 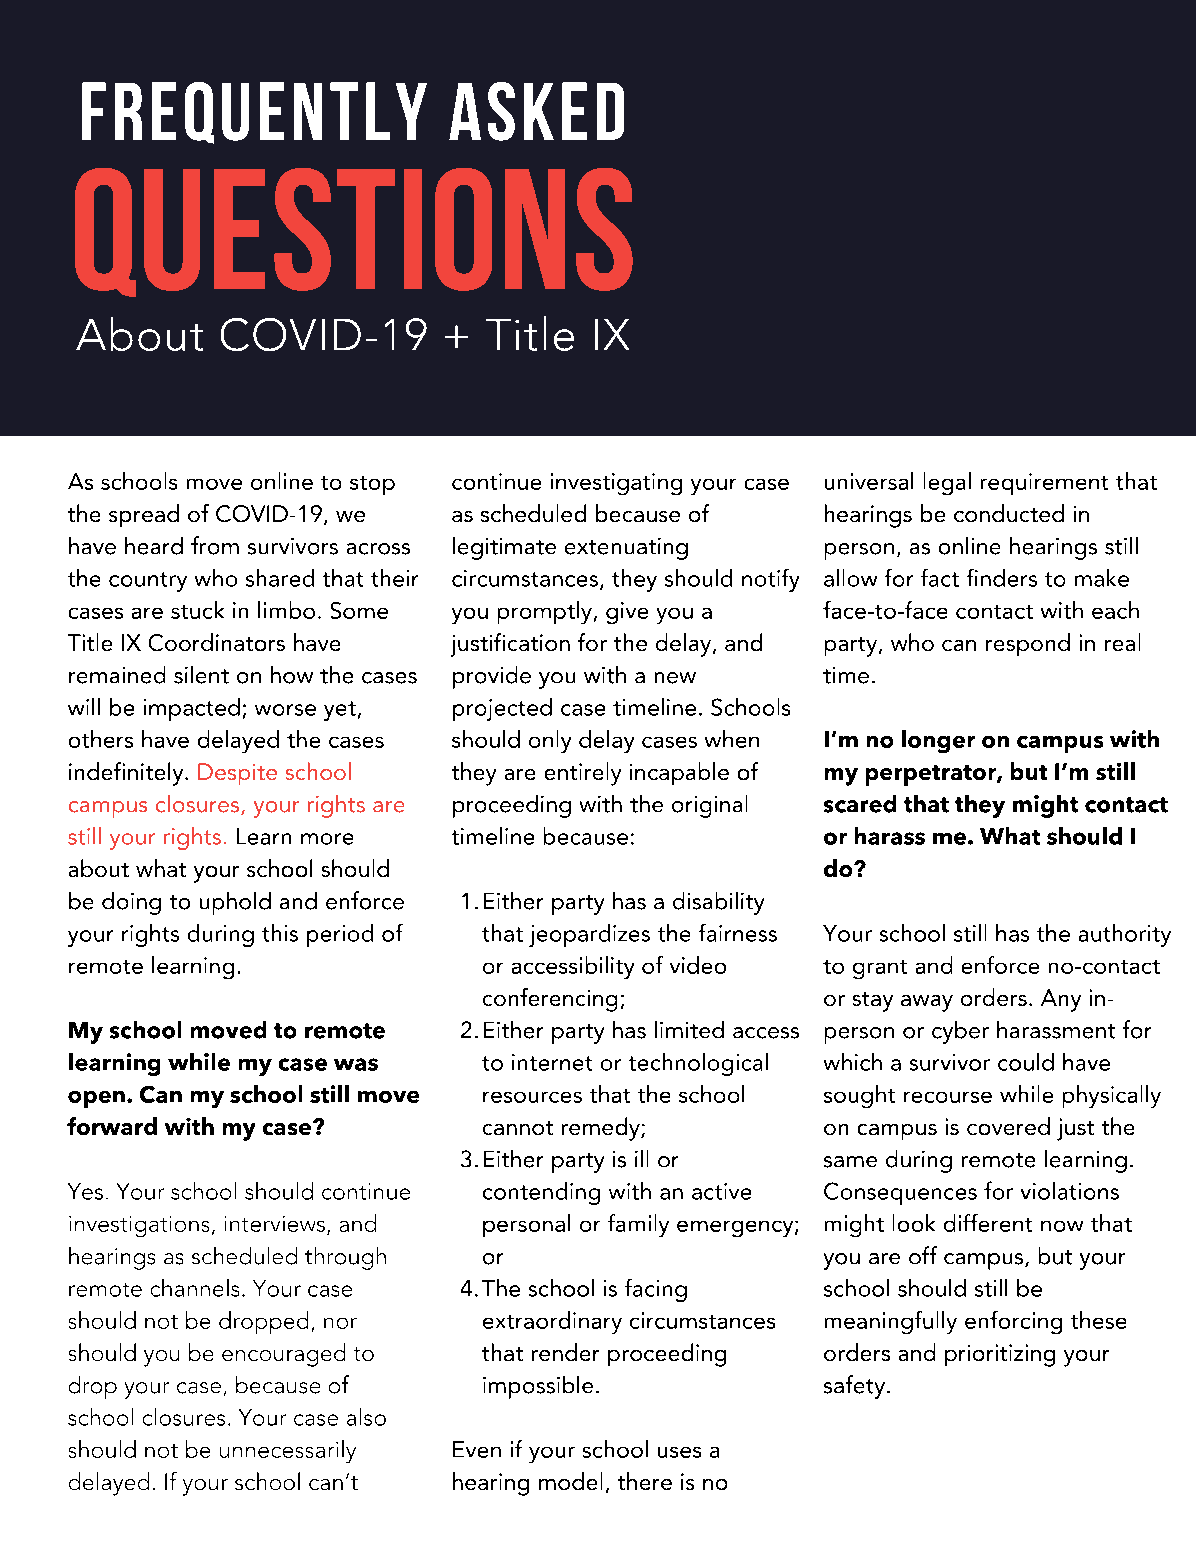 What do you see at coordinates (197, 610) in the screenshot?
I see `stuck` at bounding box center [197, 610].
